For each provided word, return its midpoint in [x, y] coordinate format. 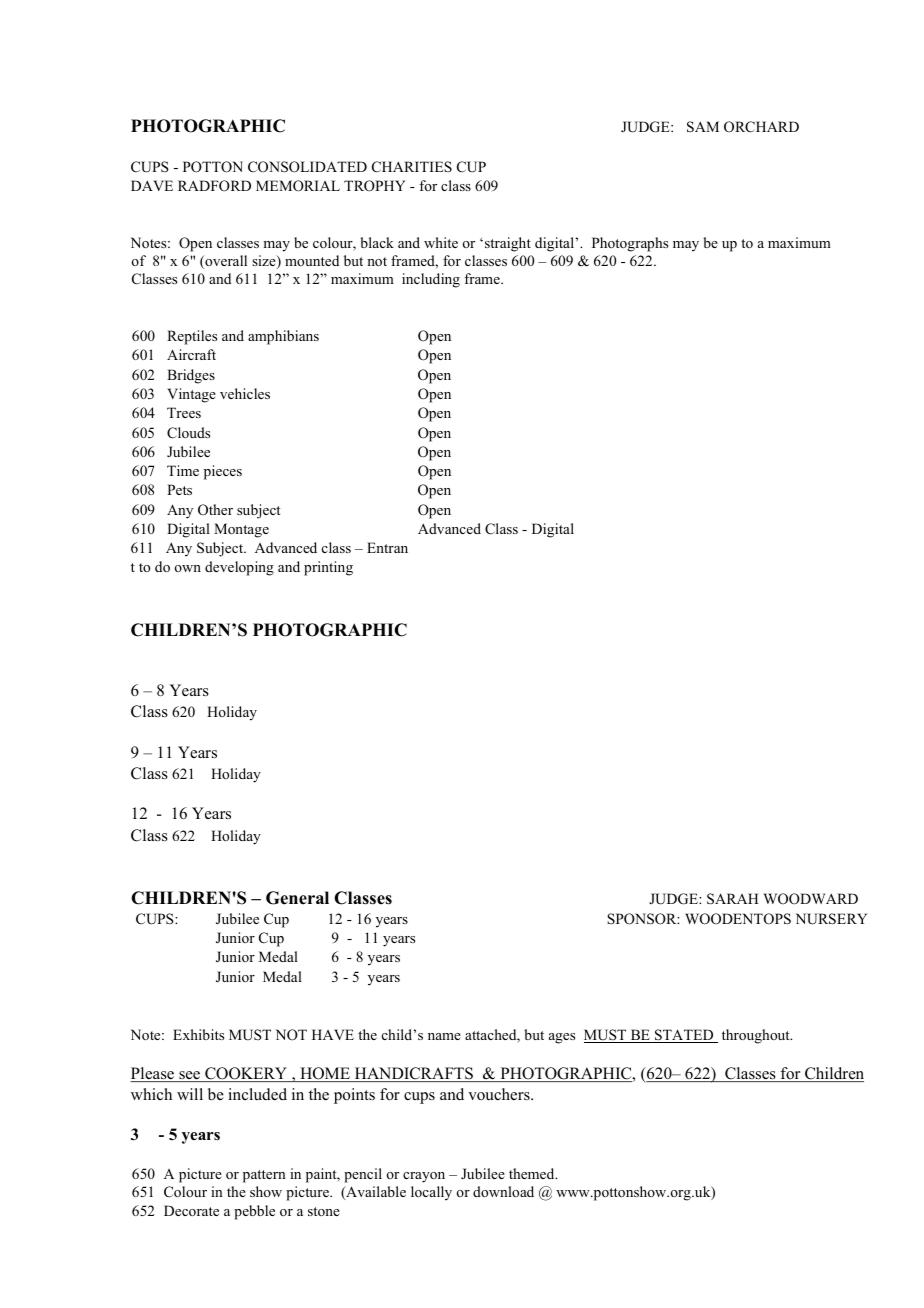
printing [328, 568]
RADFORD [214, 186]
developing [239, 568]
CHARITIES [412, 167]
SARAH [732, 899]
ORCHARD [761, 127]
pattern [264, 1176]
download [503, 1191]
